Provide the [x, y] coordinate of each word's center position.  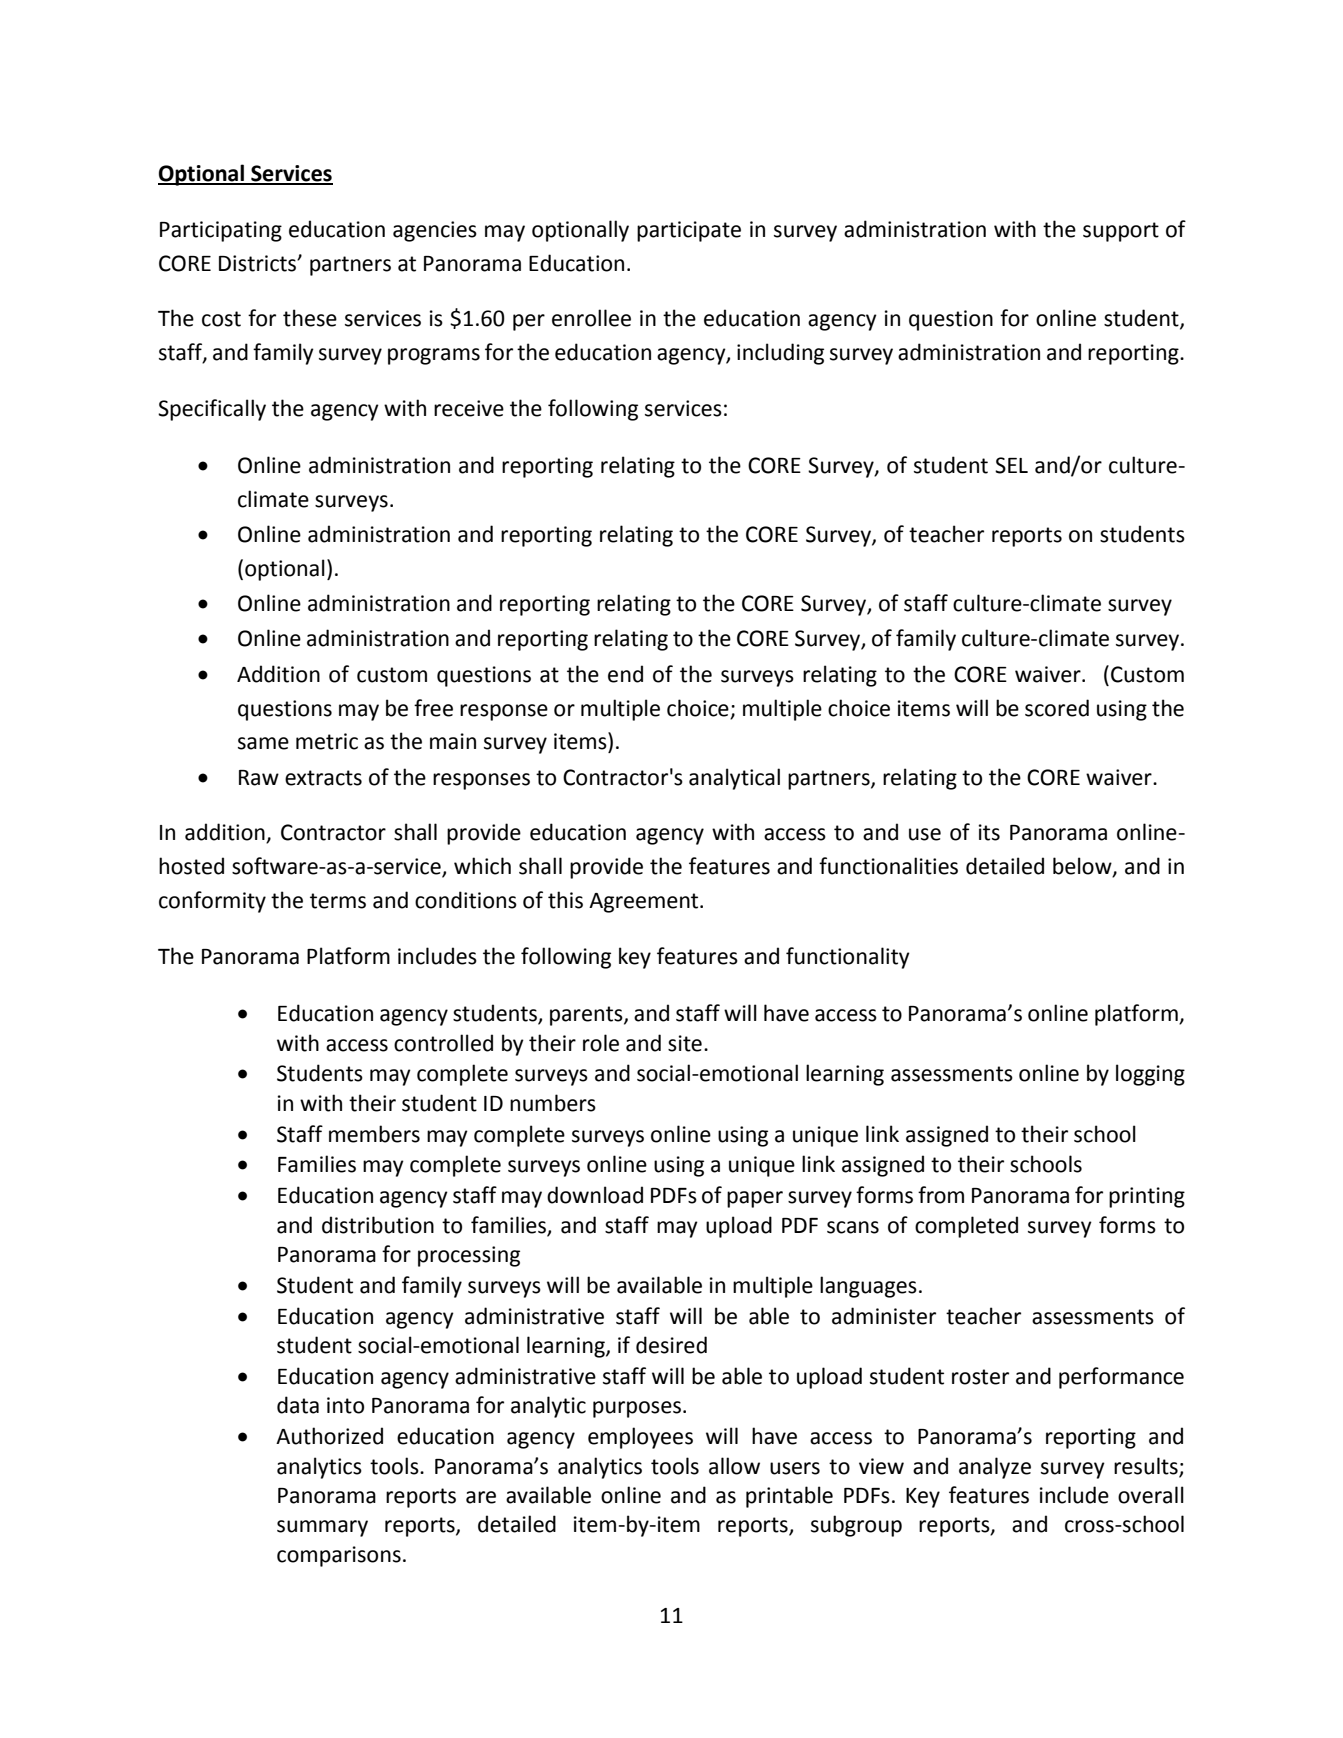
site [685, 1043]
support [1121, 232]
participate [689, 231]
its [989, 832]
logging [1150, 1075]
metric [327, 741]
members [374, 1134]
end [625, 674]
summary [322, 1528]
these [310, 318]
